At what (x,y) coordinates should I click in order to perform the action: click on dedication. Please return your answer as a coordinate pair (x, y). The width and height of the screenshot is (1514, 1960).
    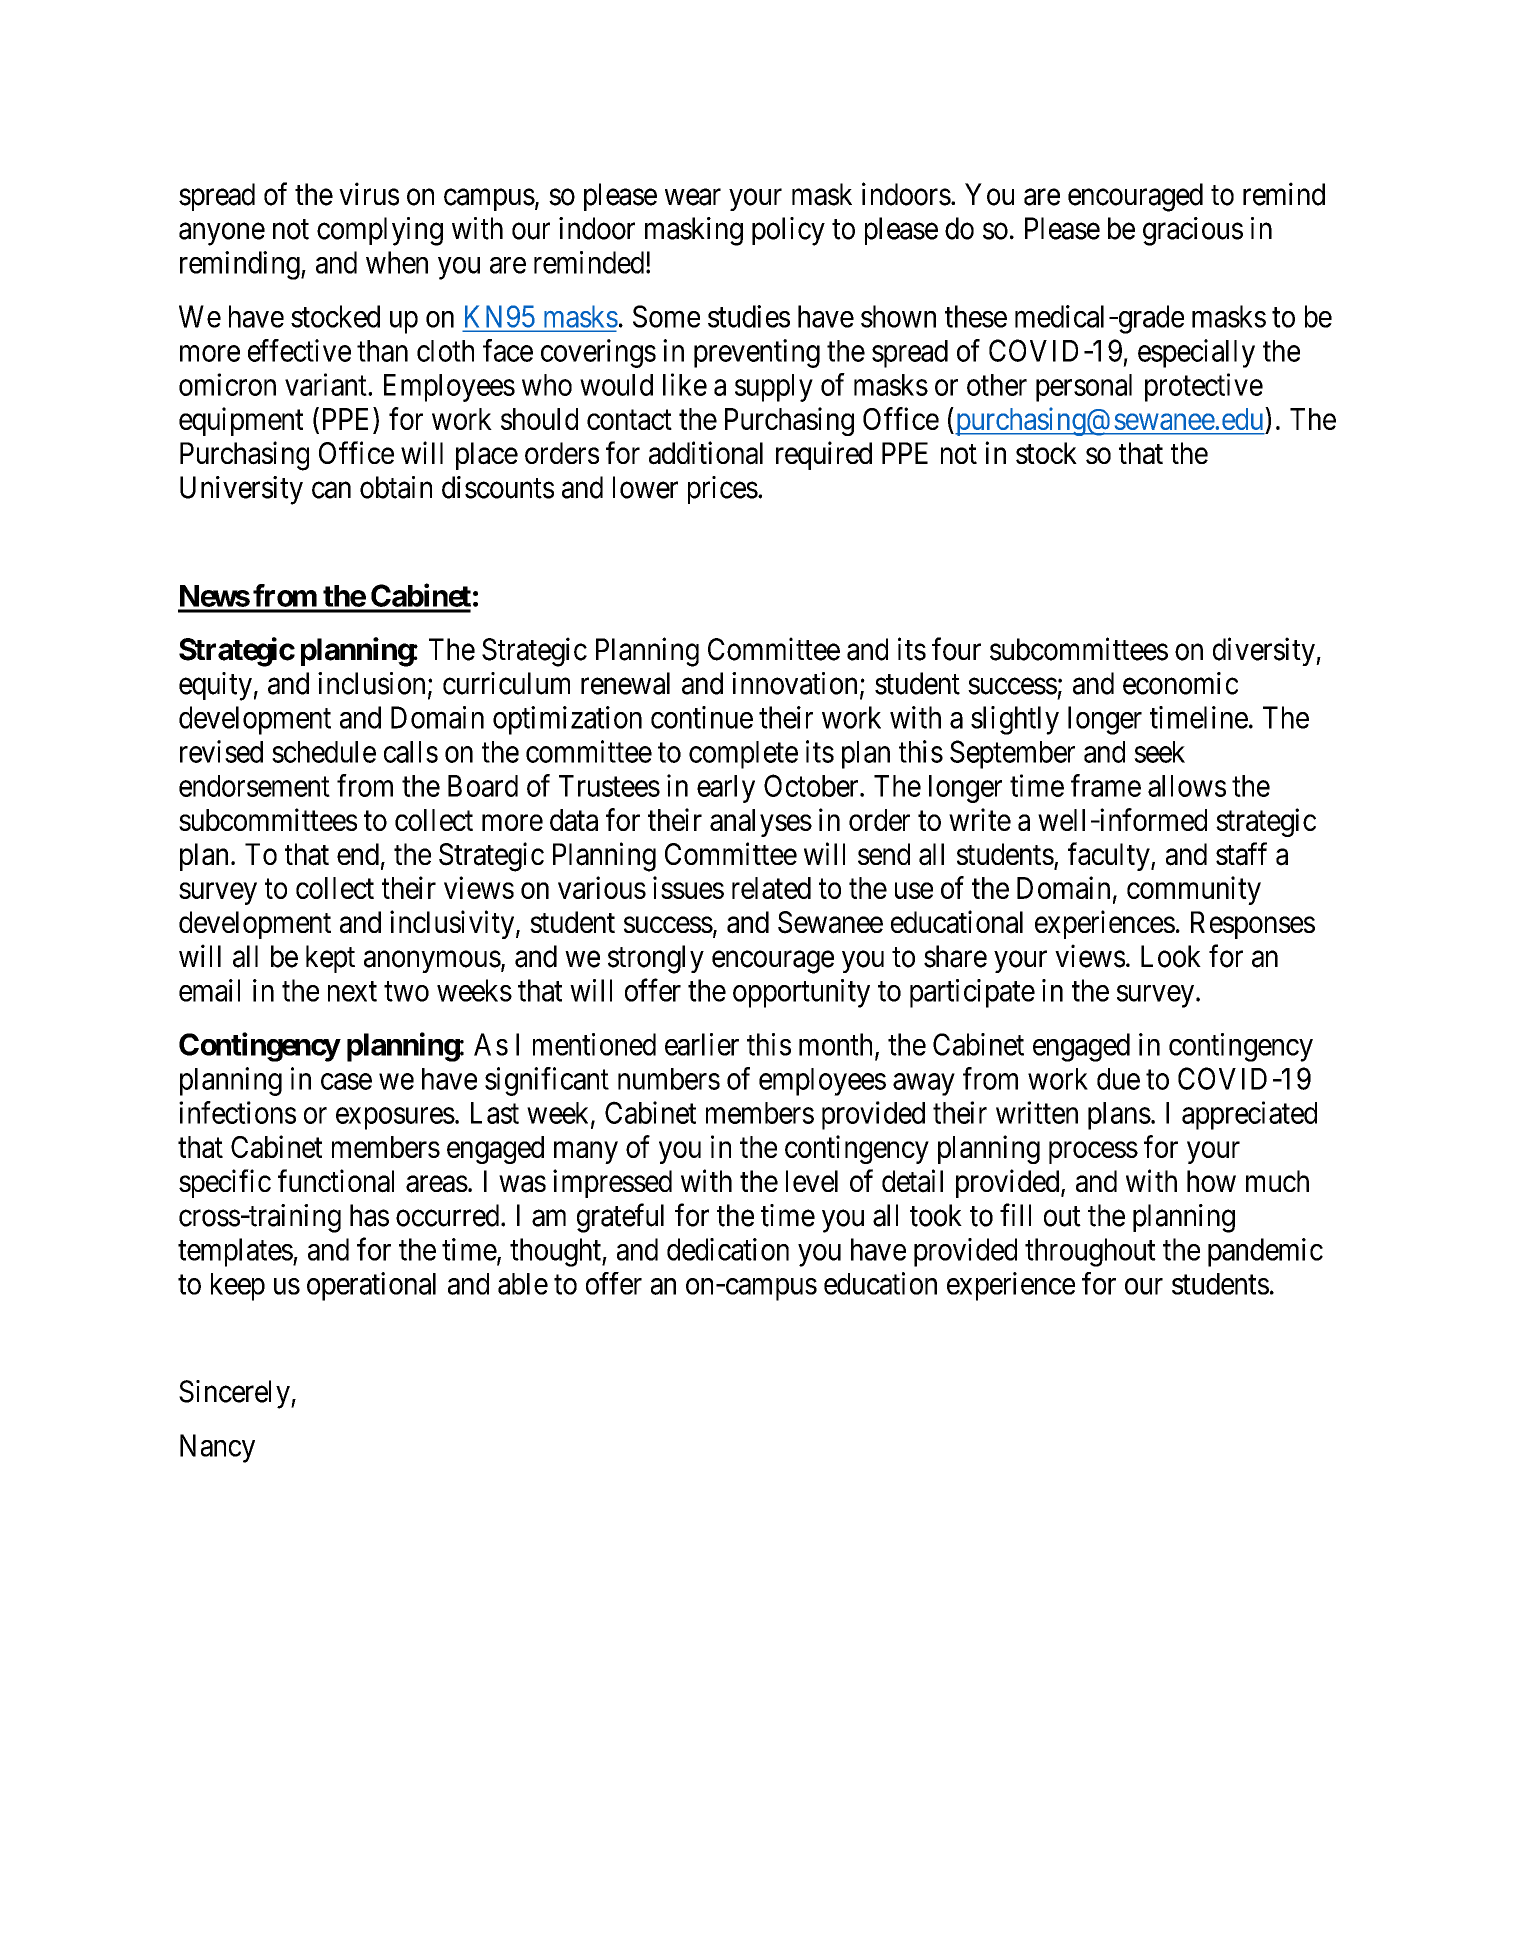
    Looking at the image, I should click on (728, 1249).
